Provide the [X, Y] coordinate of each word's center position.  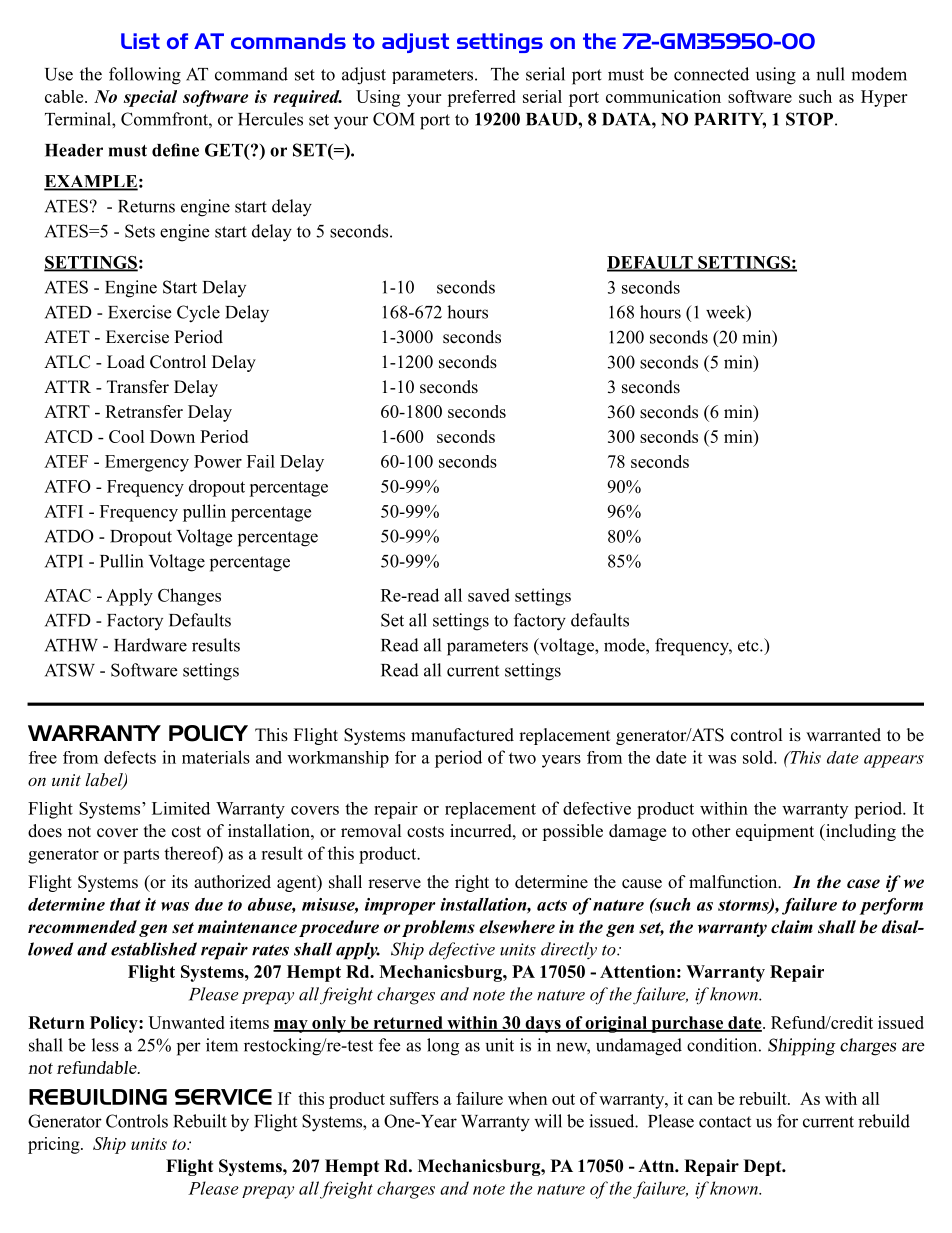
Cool [127, 436]
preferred [481, 98]
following [145, 76]
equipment [775, 832]
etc [749, 646]
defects [130, 757]
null [830, 74]
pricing [55, 1145]
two [522, 758]
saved [489, 595]
